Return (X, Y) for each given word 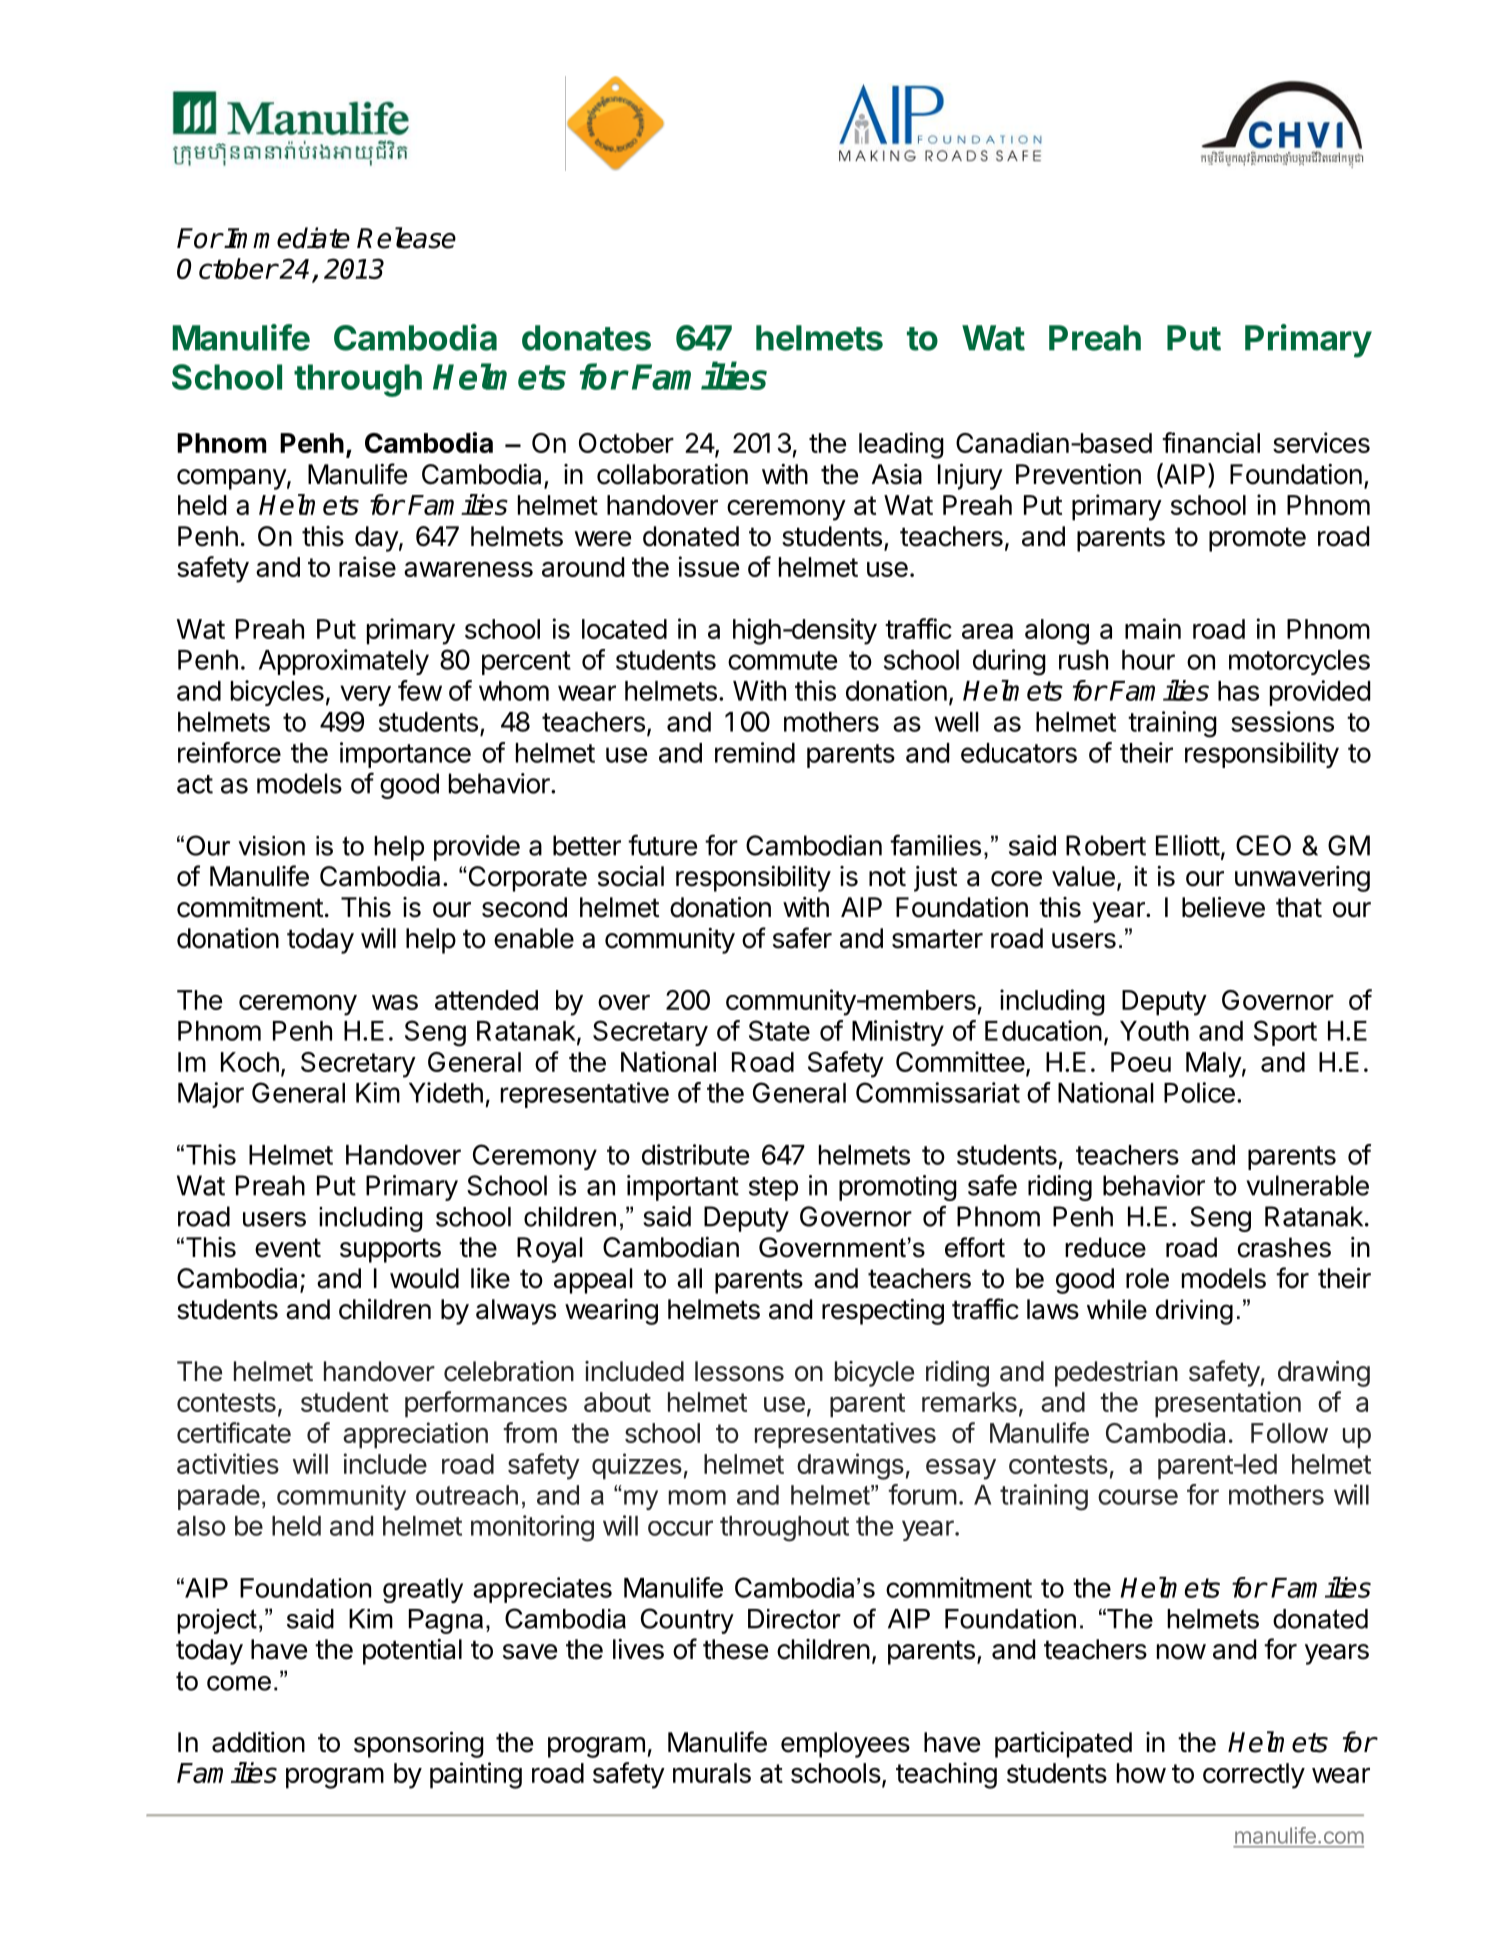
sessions (1282, 721)
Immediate (287, 238)
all (689, 1278)
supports (390, 1250)
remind (755, 752)
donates (586, 338)
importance (405, 755)
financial (1211, 442)
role (1147, 1278)
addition (258, 1742)
